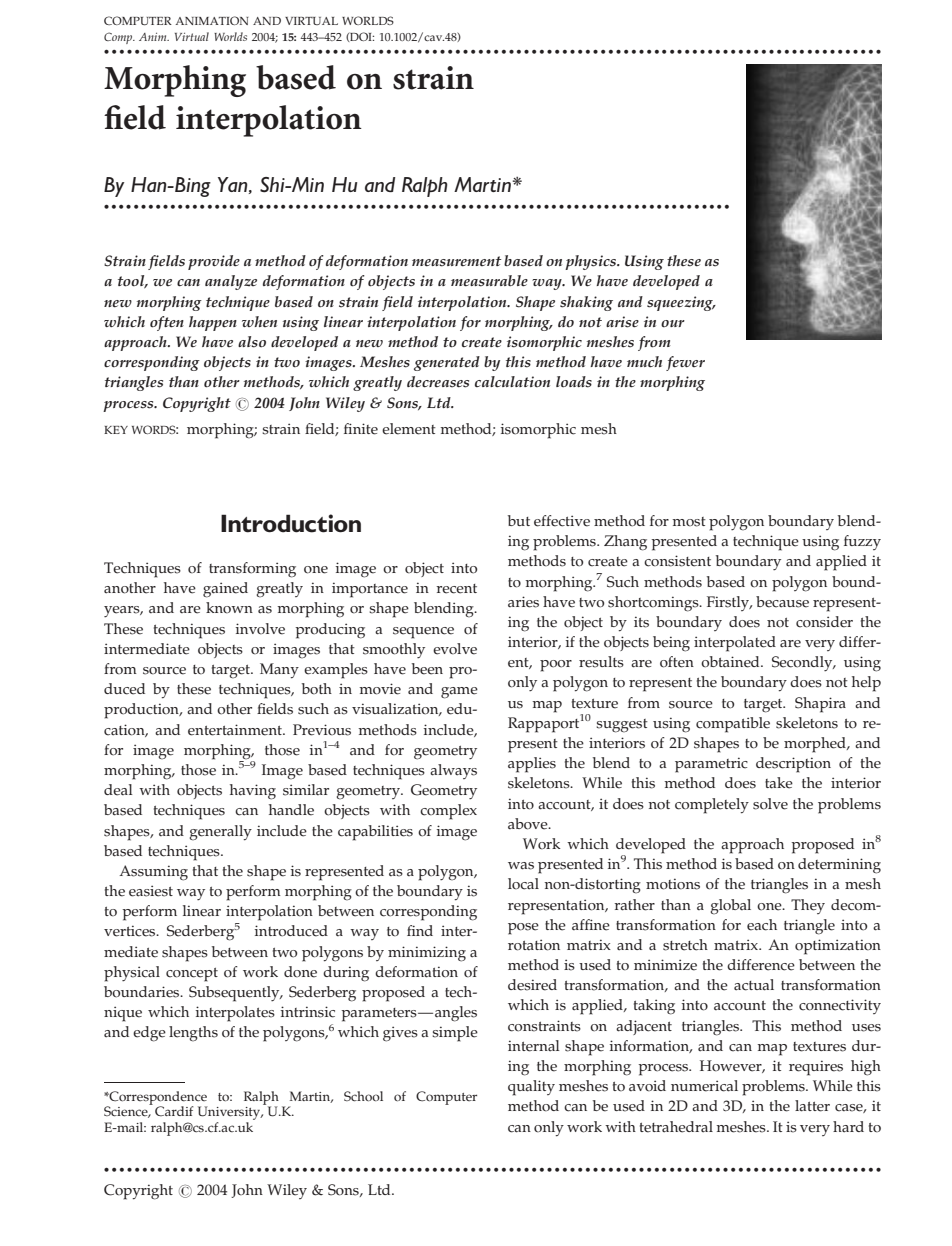 This page has height=1246, width=952. What do you see at coordinates (193, 1034) in the page?
I see `lengths` at bounding box center [193, 1034].
